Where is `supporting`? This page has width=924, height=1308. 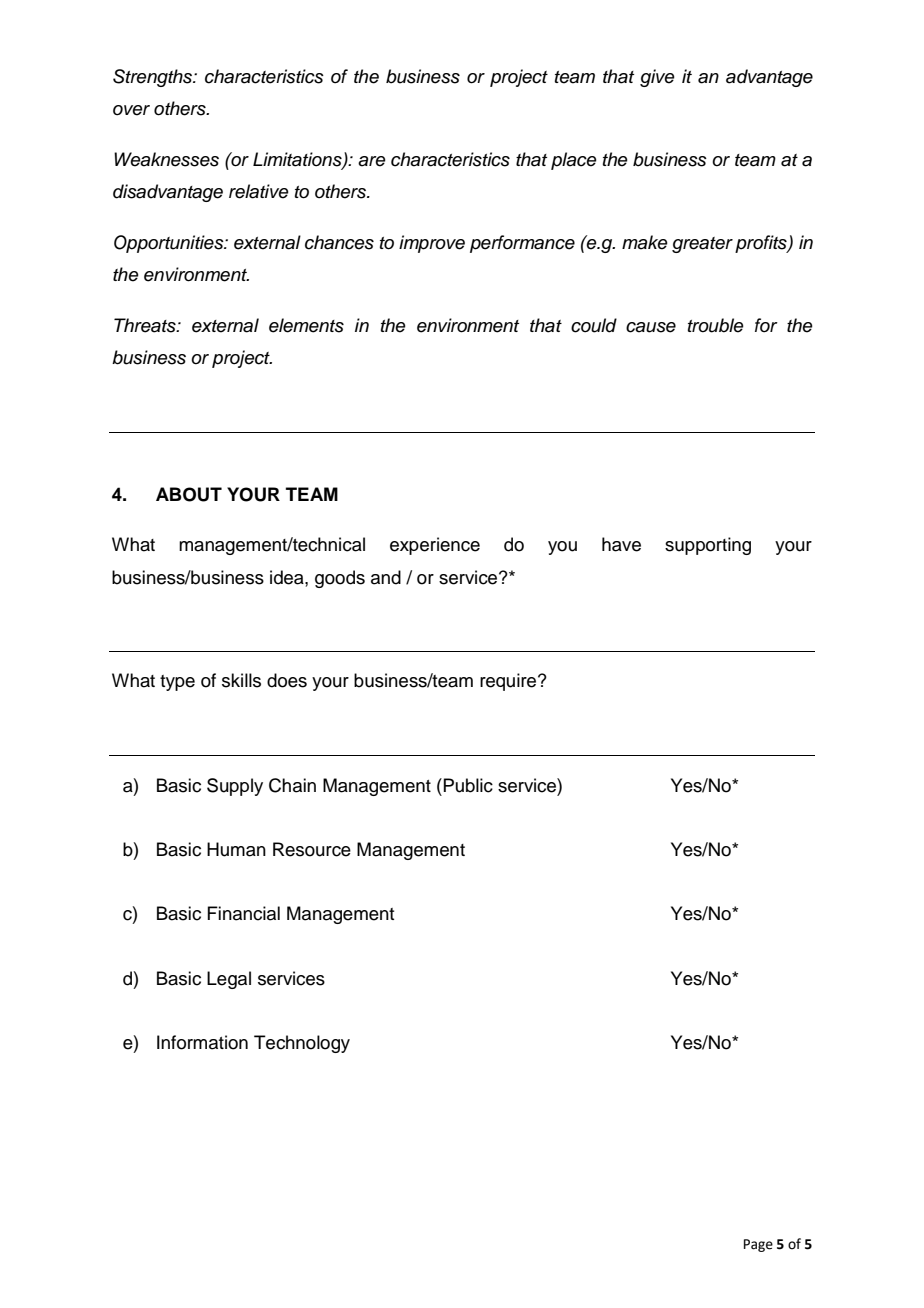 supporting is located at coordinates (708, 546).
